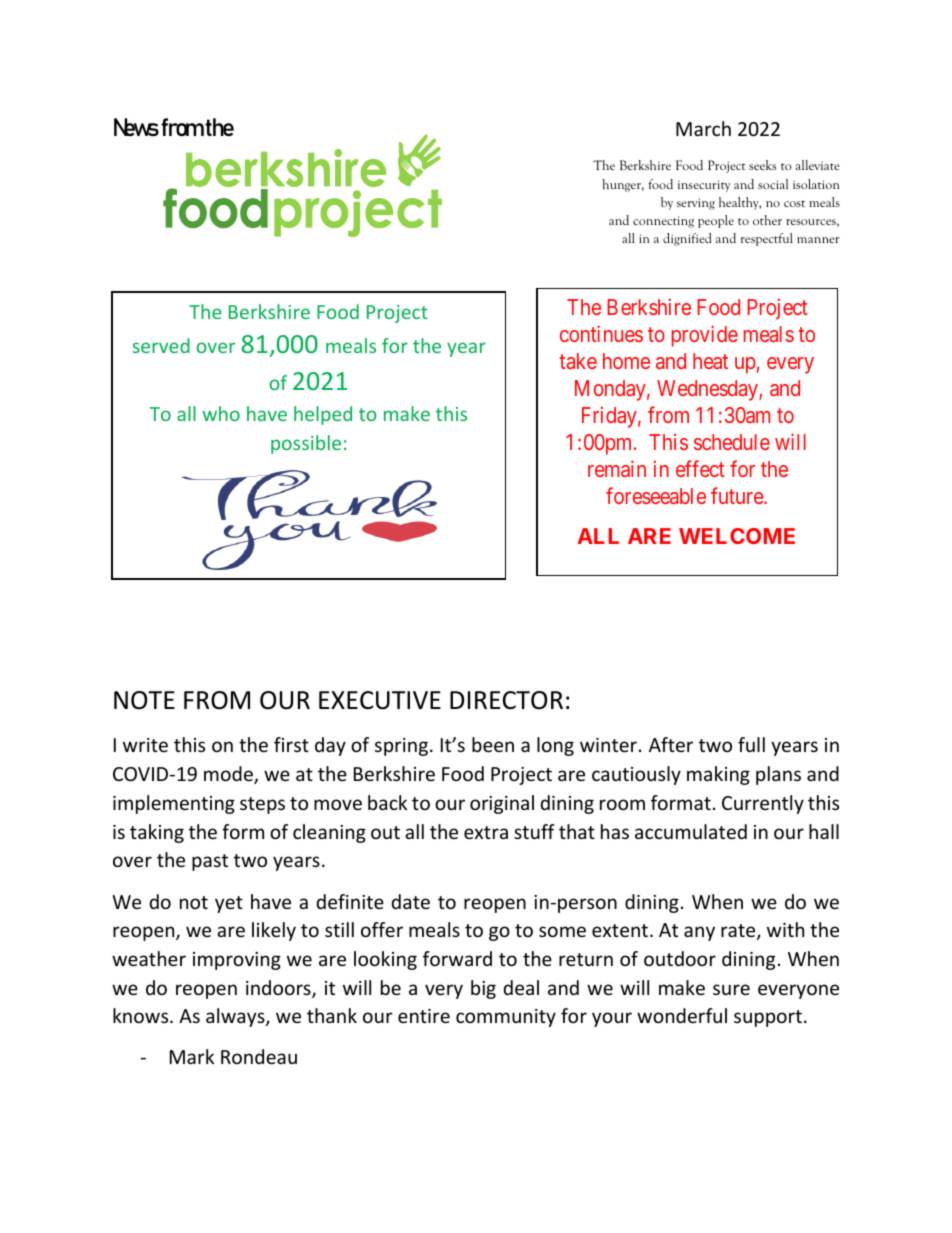 This screenshot has height=1233, width=952. I want to click on connecting, so click(663, 222).
